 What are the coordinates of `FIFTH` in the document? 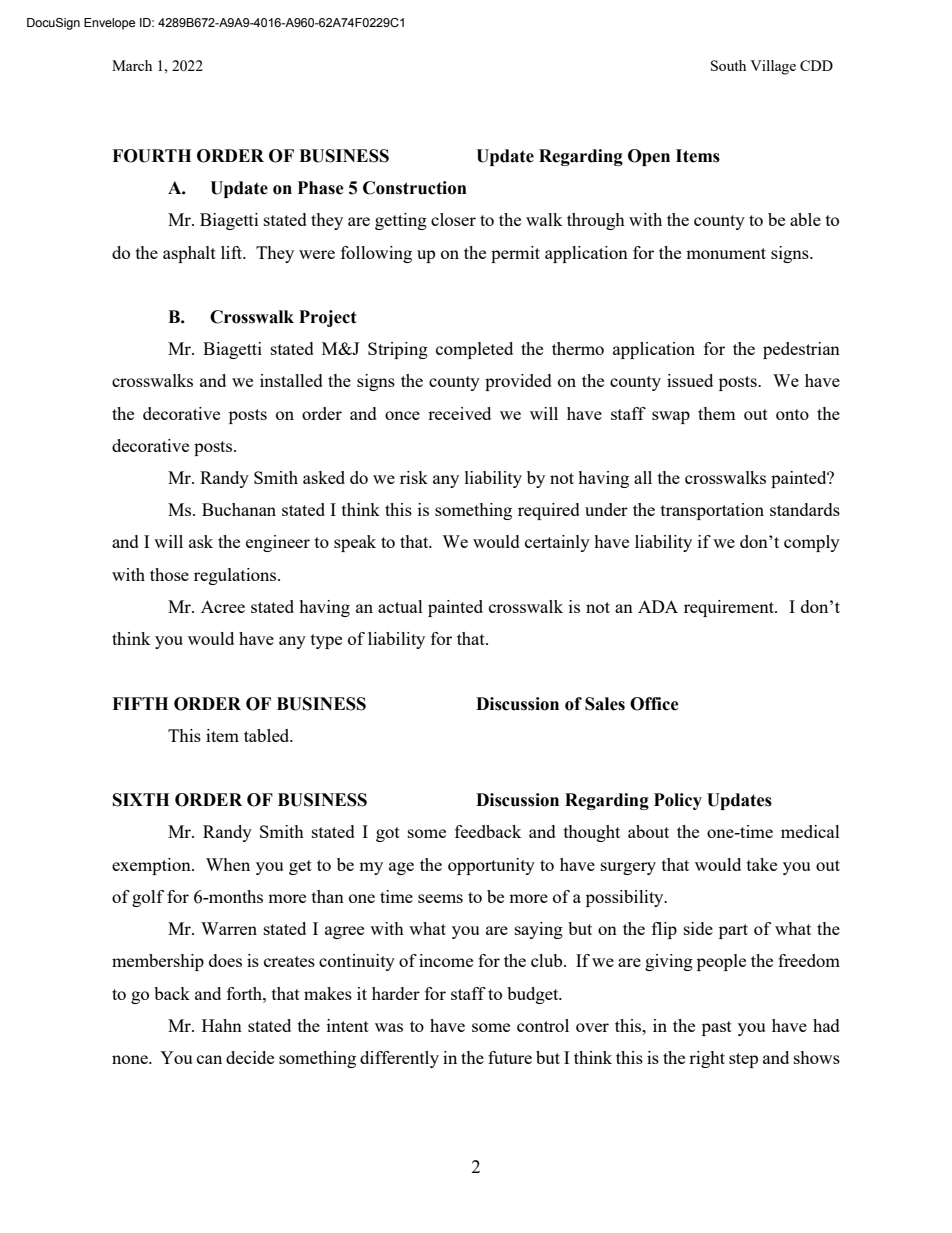 It's located at (140, 703).
